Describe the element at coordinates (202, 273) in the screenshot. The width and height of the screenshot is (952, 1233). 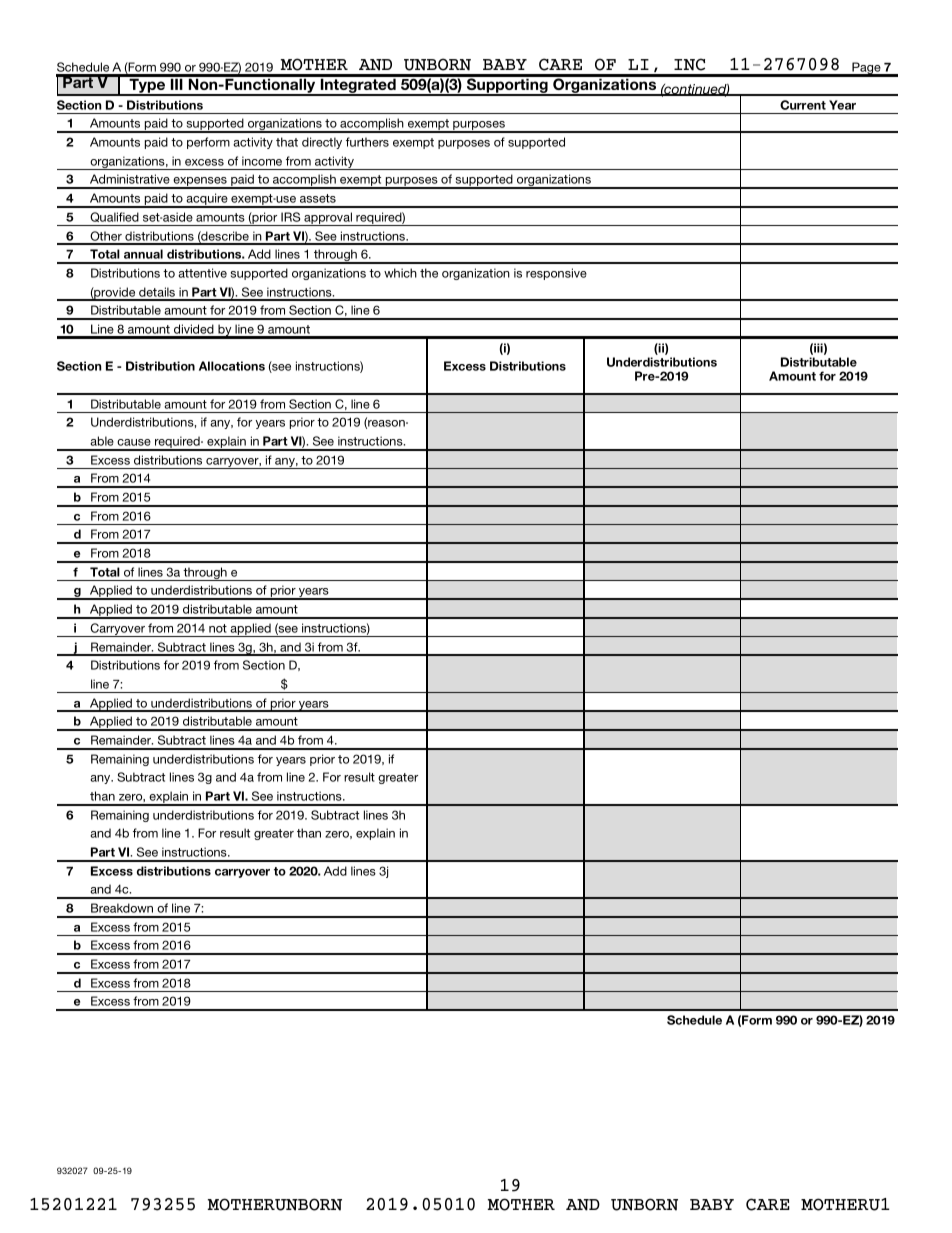
I see `attentive` at that location.
